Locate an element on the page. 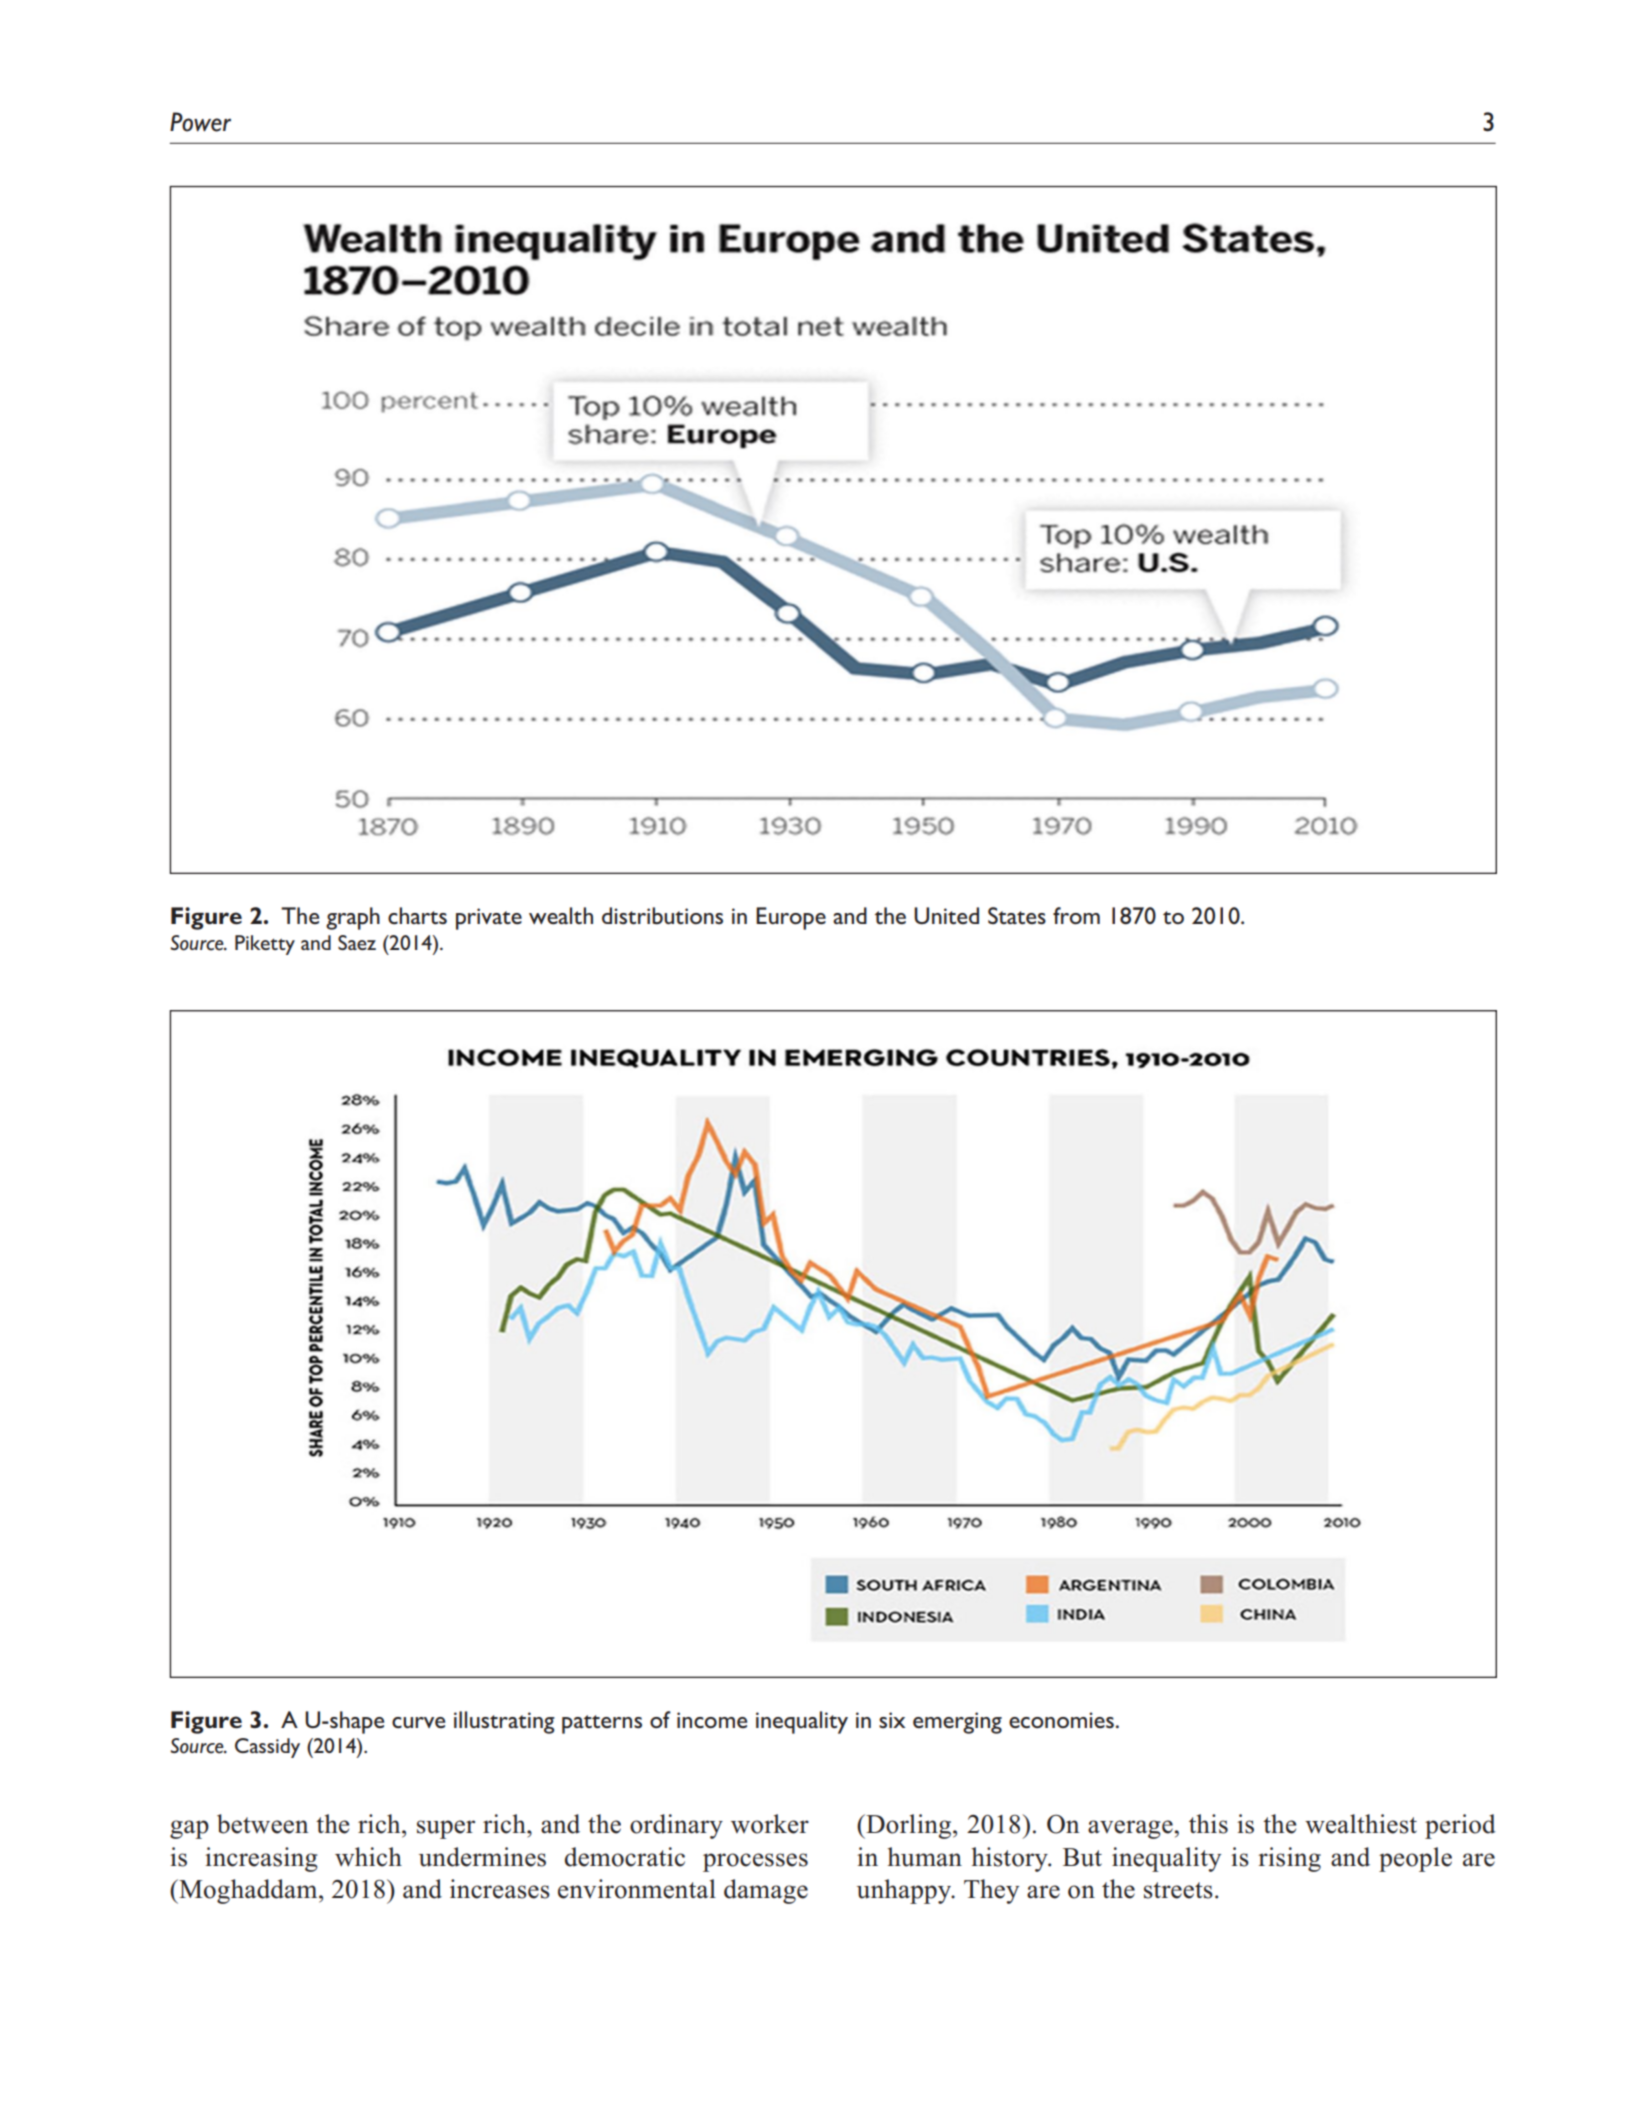 This page has height=2109, width=1625. from is located at coordinates (1076, 915).
